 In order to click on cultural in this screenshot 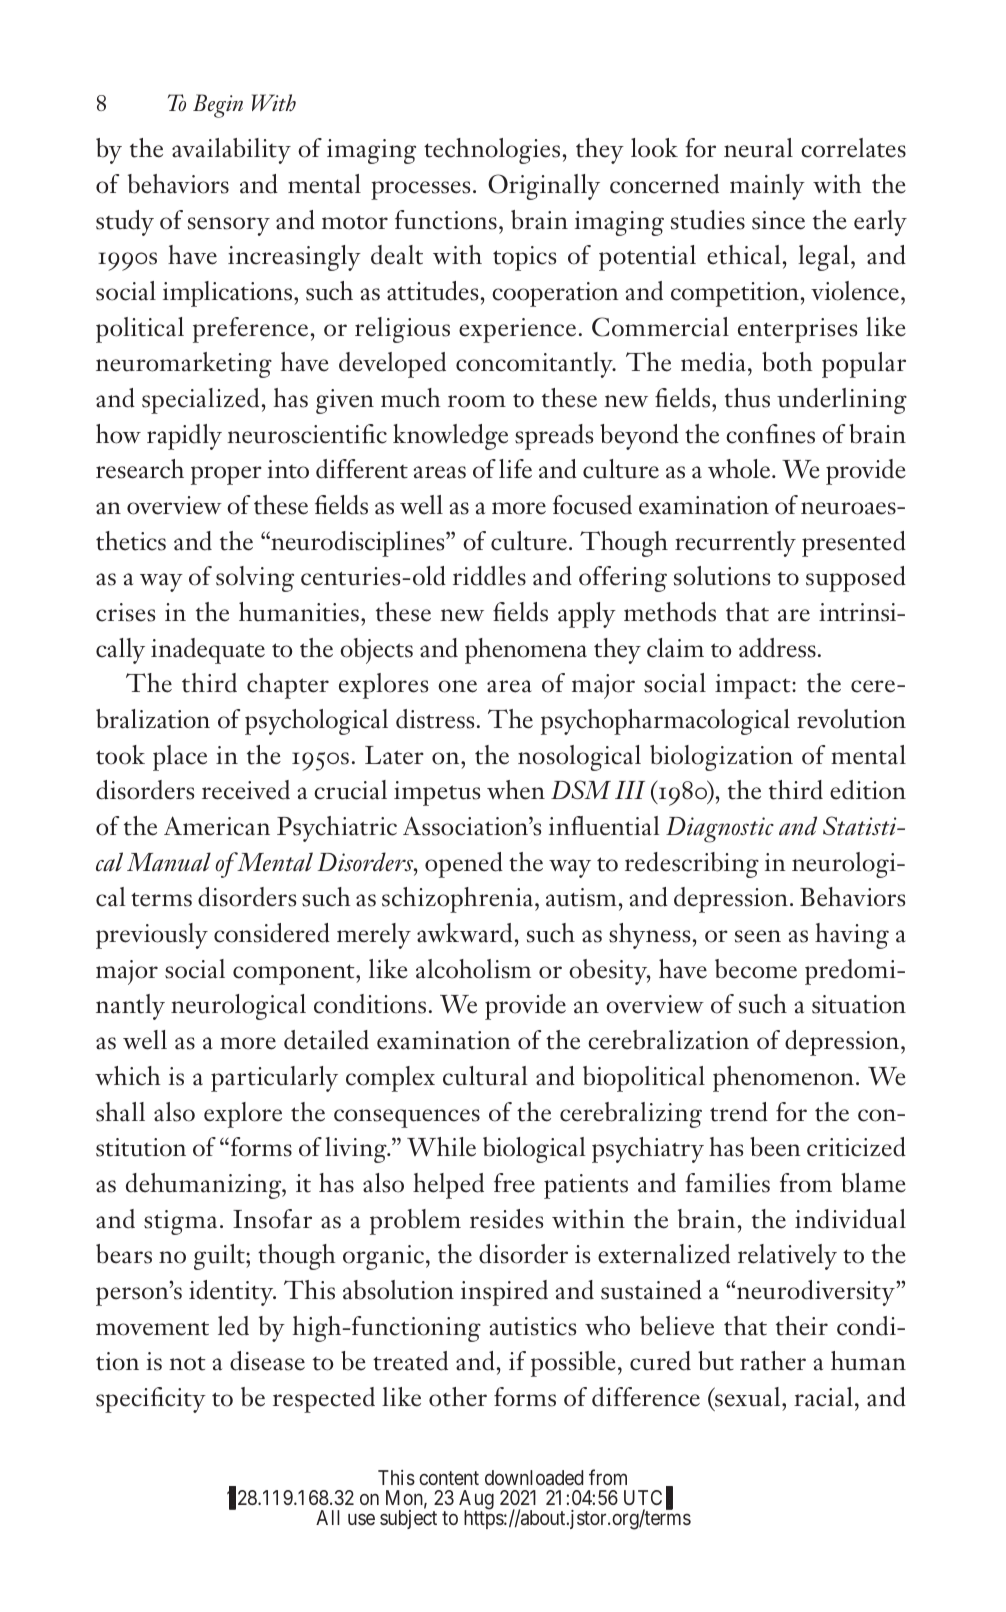, I will do `click(485, 1076)`.
